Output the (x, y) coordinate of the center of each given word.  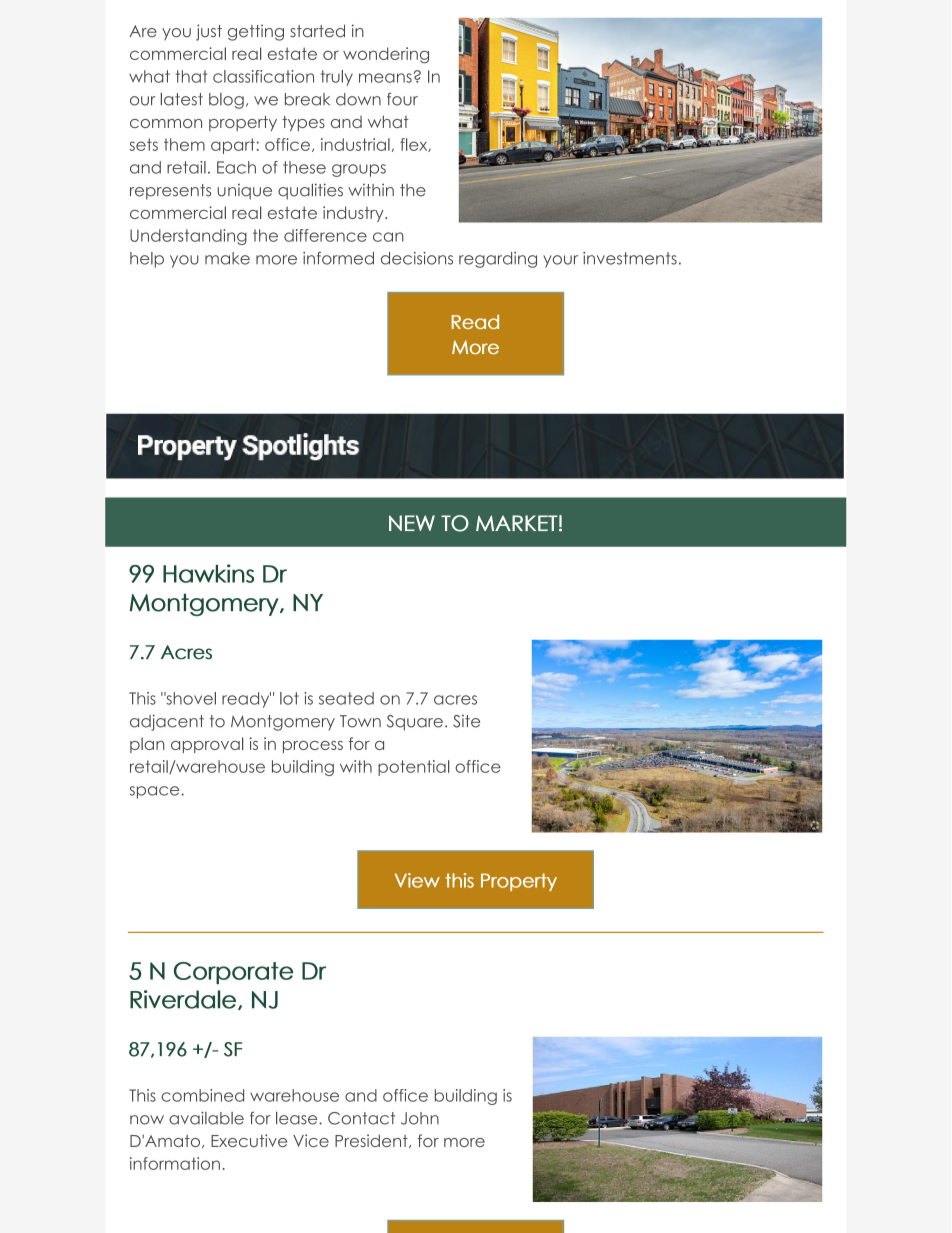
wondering (386, 55)
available (206, 1118)
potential (413, 768)
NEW (412, 523)
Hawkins (208, 573)
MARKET (517, 523)
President (372, 1141)
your (560, 261)
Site (466, 721)
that (191, 76)
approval (207, 745)
